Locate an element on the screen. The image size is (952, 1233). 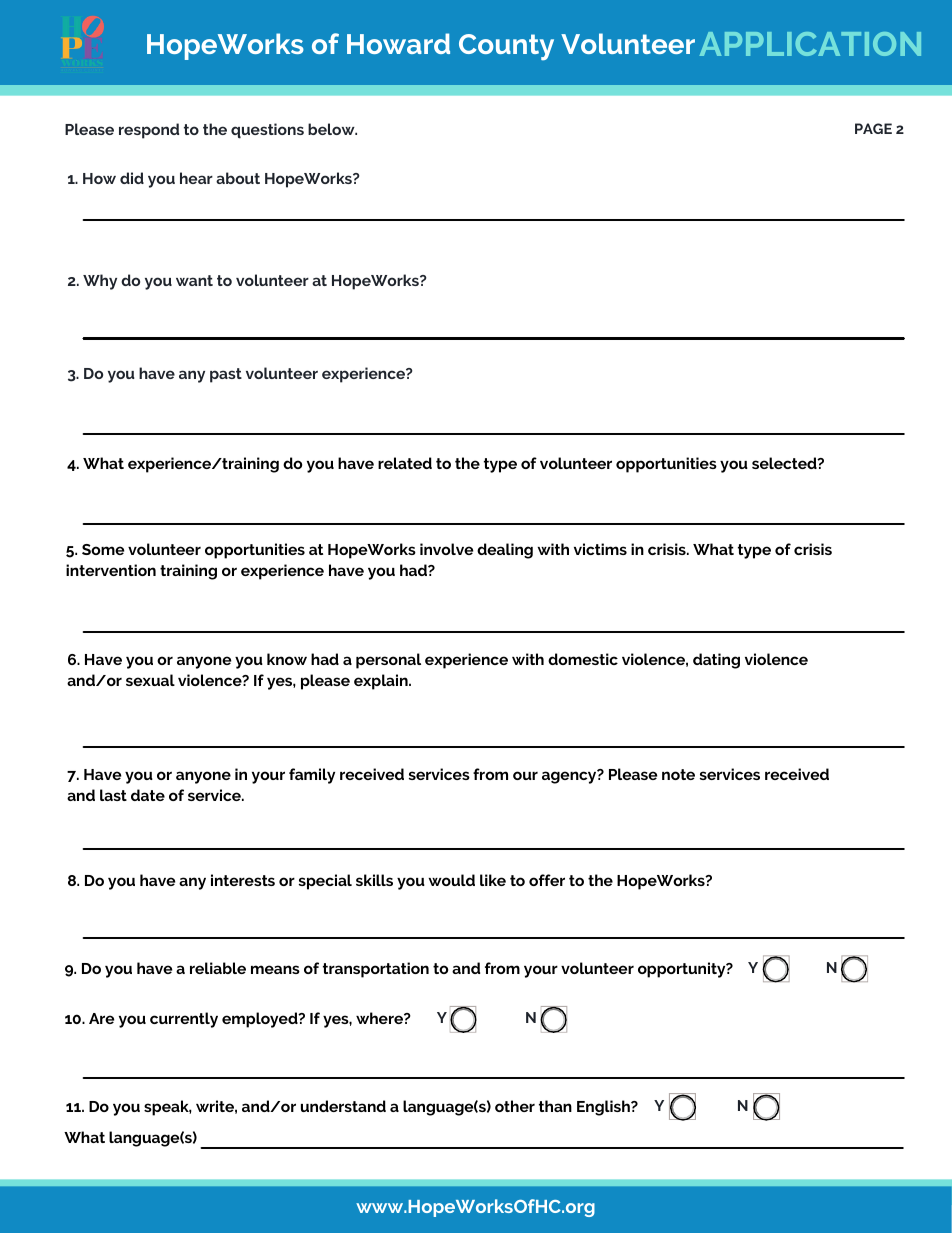
currently is located at coordinates (184, 1020).
